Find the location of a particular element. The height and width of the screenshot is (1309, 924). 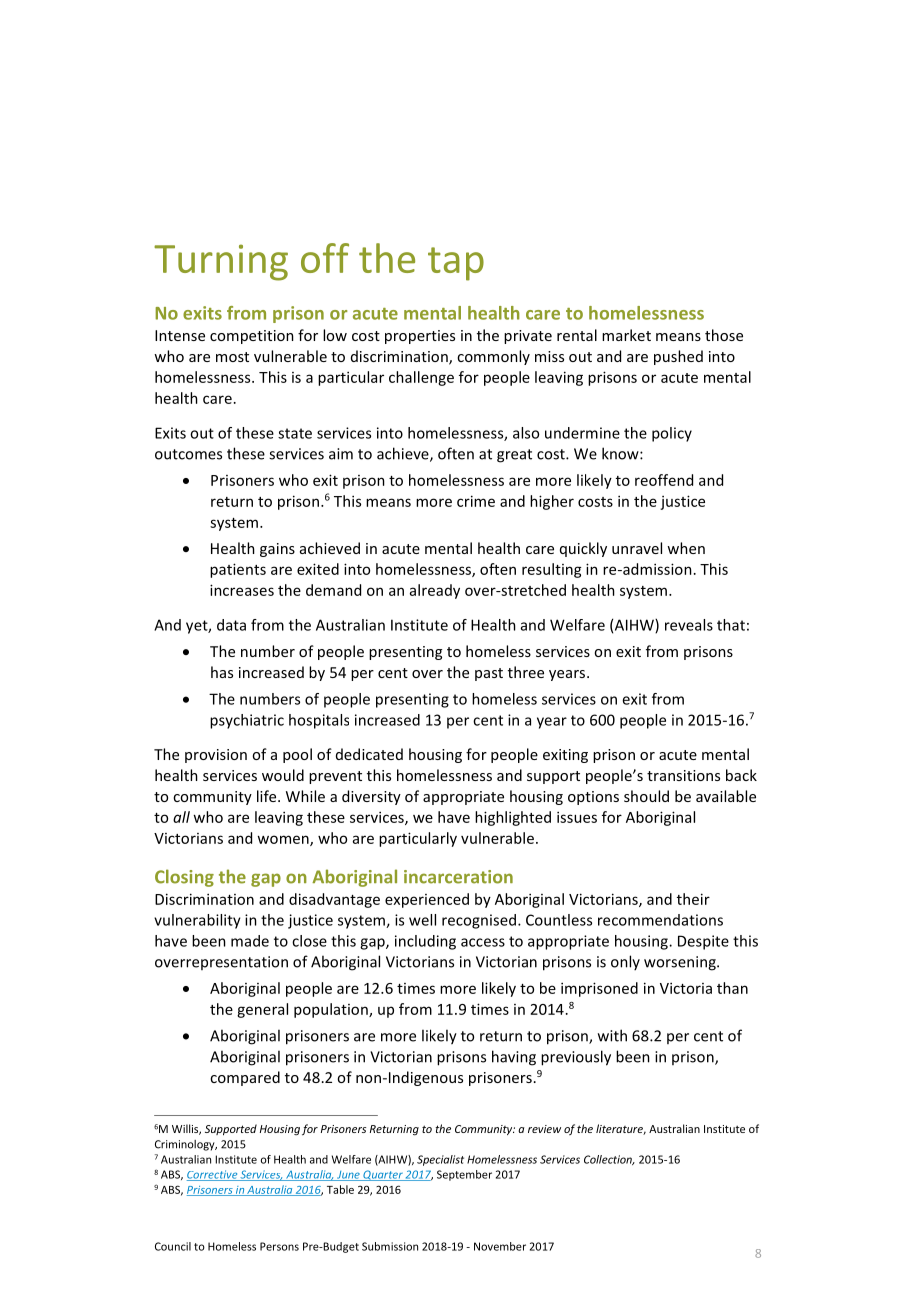

review is located at coordinates (544, 1129).
